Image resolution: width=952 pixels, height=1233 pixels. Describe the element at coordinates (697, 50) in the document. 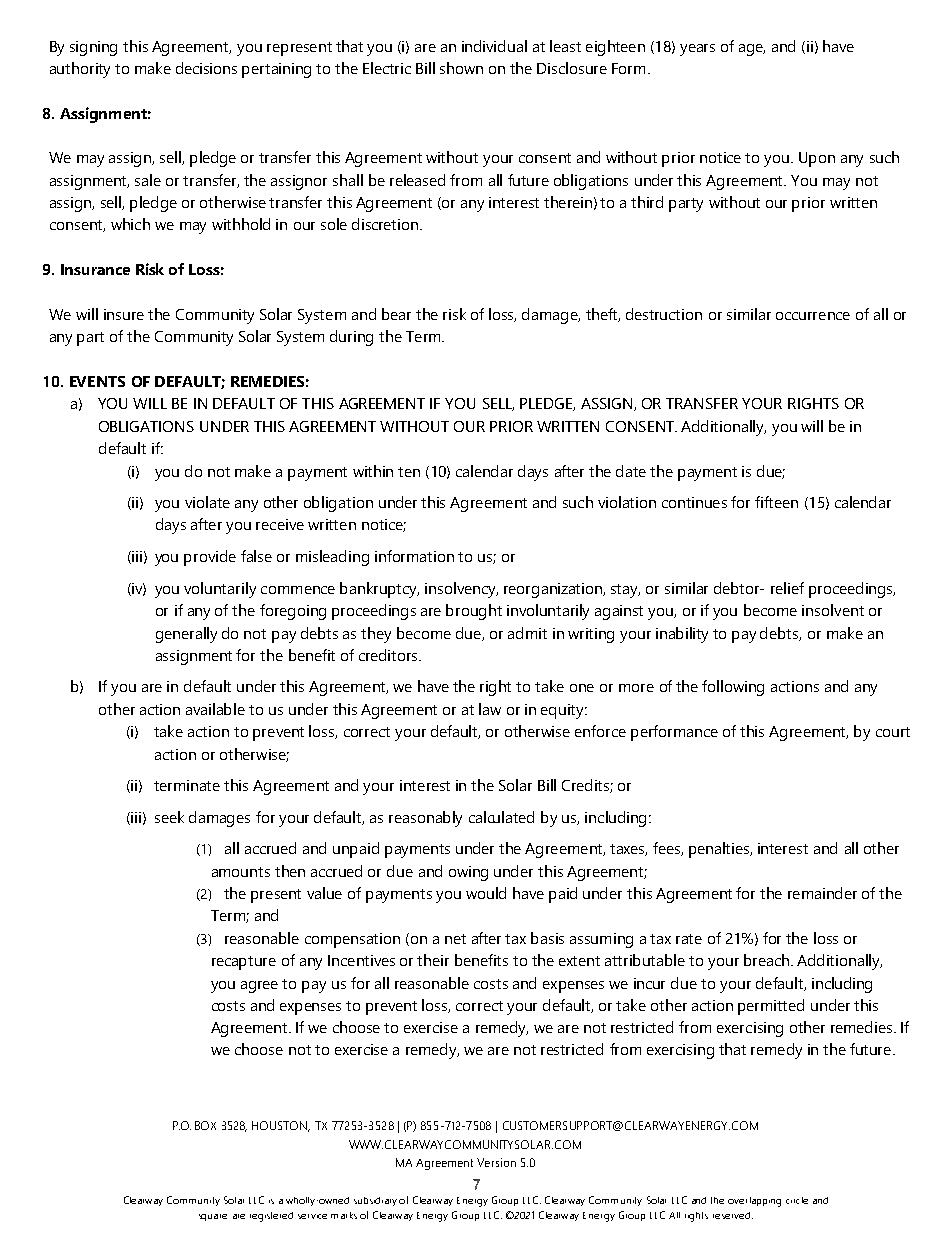

I see `years` at that location.
